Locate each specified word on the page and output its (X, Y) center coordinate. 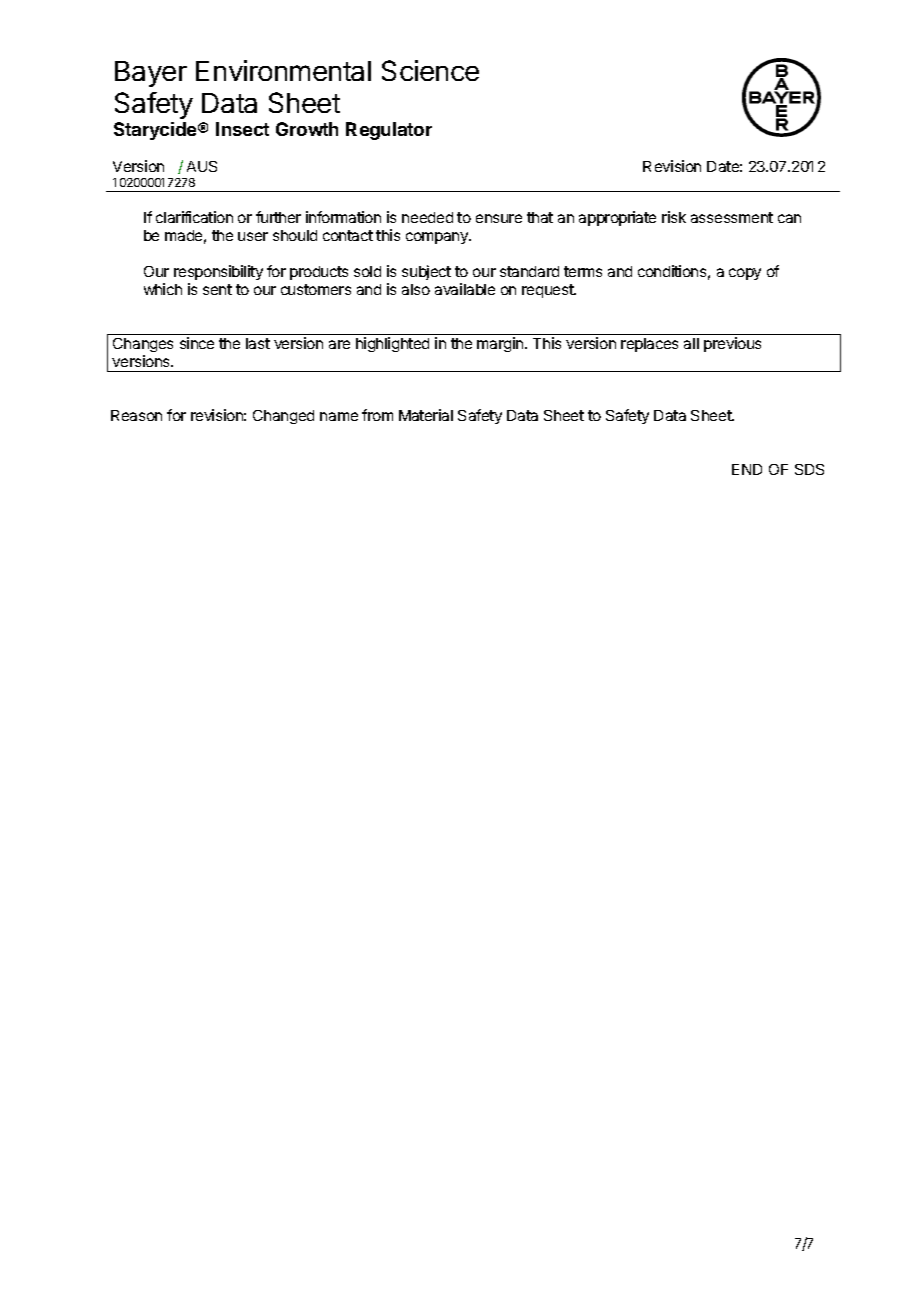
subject (426, 272)
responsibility (218, 272)
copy (745, 274)
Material (426, 415)
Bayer (151, 74)
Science (430, 70)
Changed (283, 417)
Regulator (389, 131)
